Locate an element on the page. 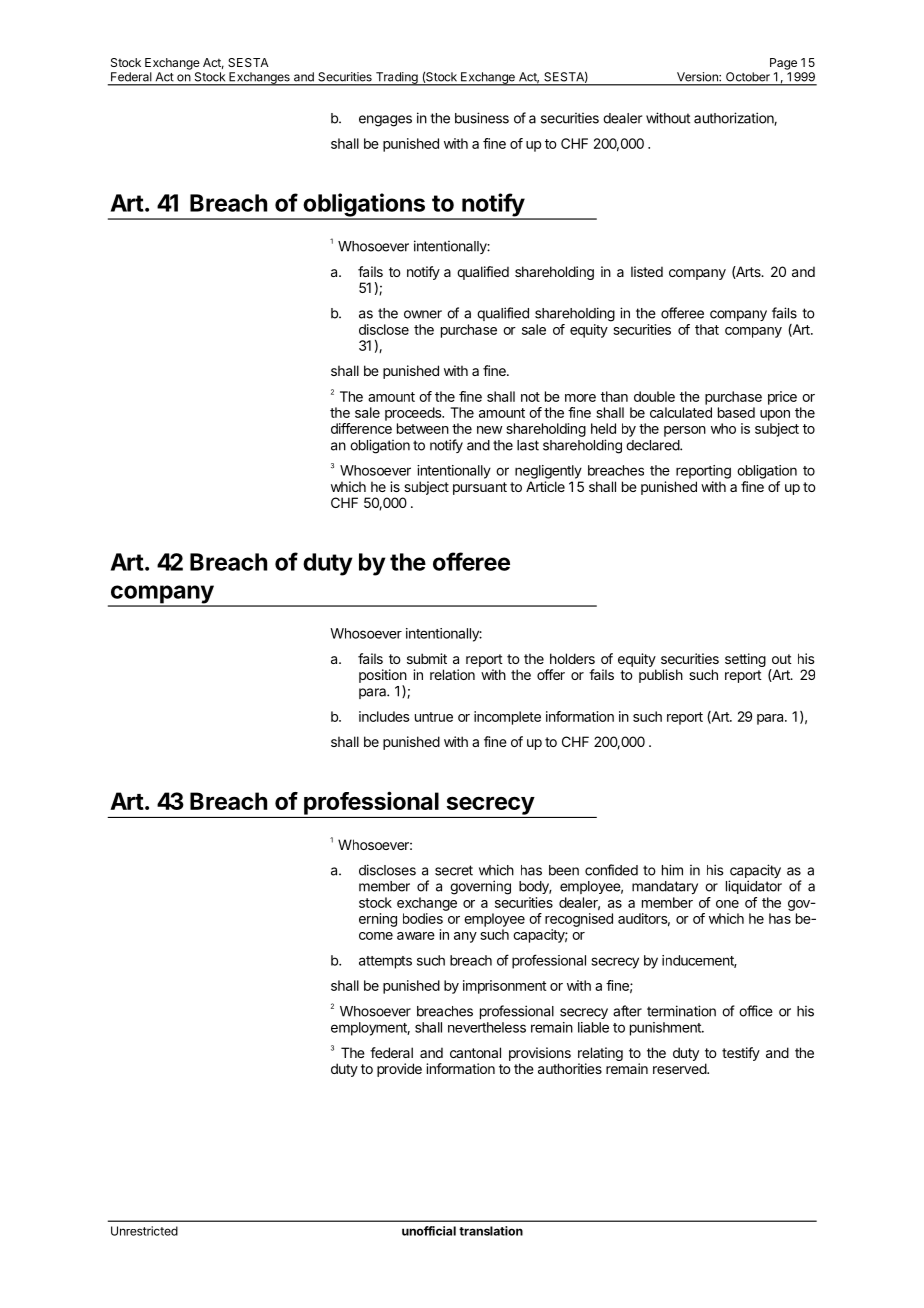 The width and height of the page is (924, 1308). Unrestricted is located at coordinates (144, 1231).
